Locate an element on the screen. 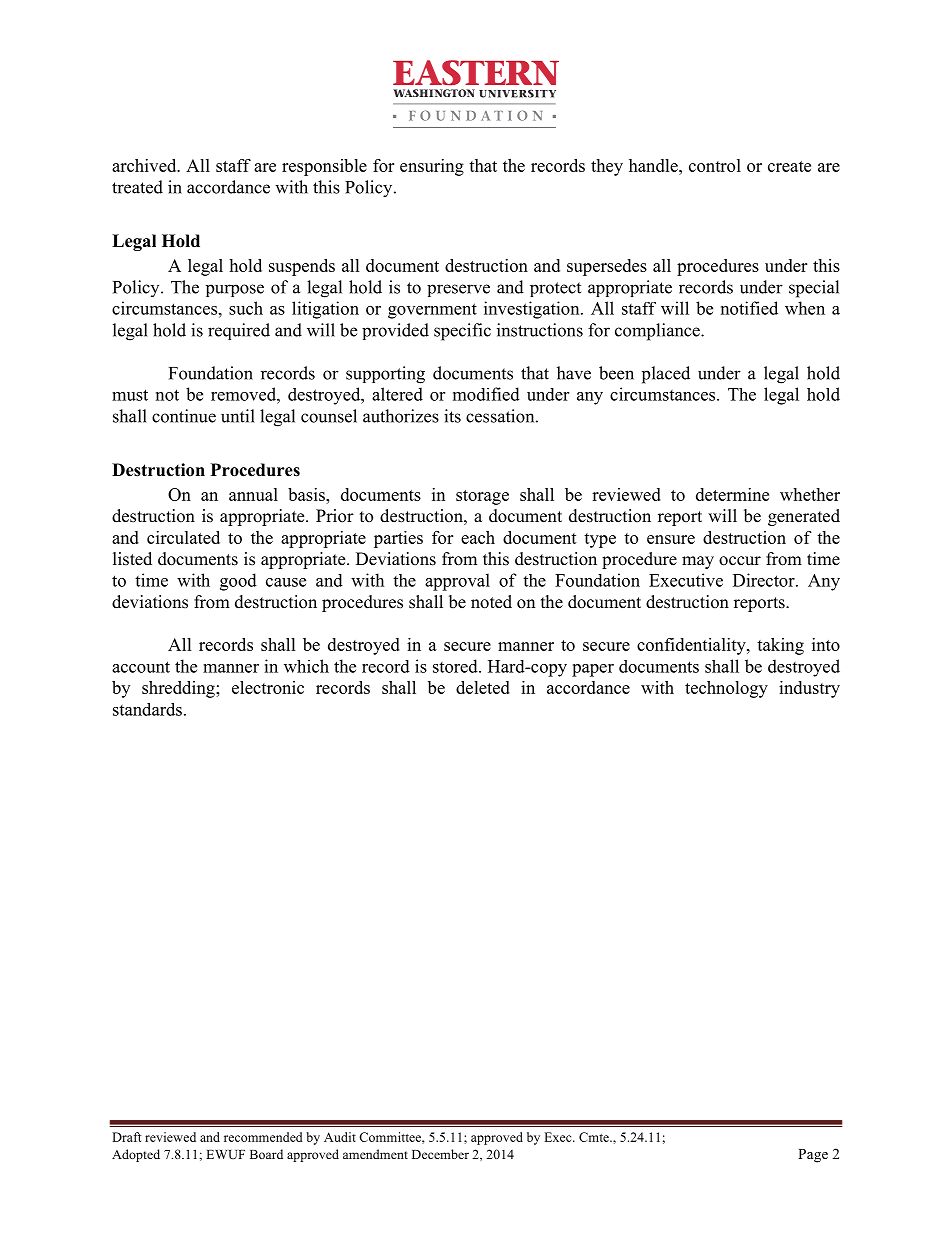 This screenshot has height=1233, width=952. taking is located at coordinates (780, 646).
